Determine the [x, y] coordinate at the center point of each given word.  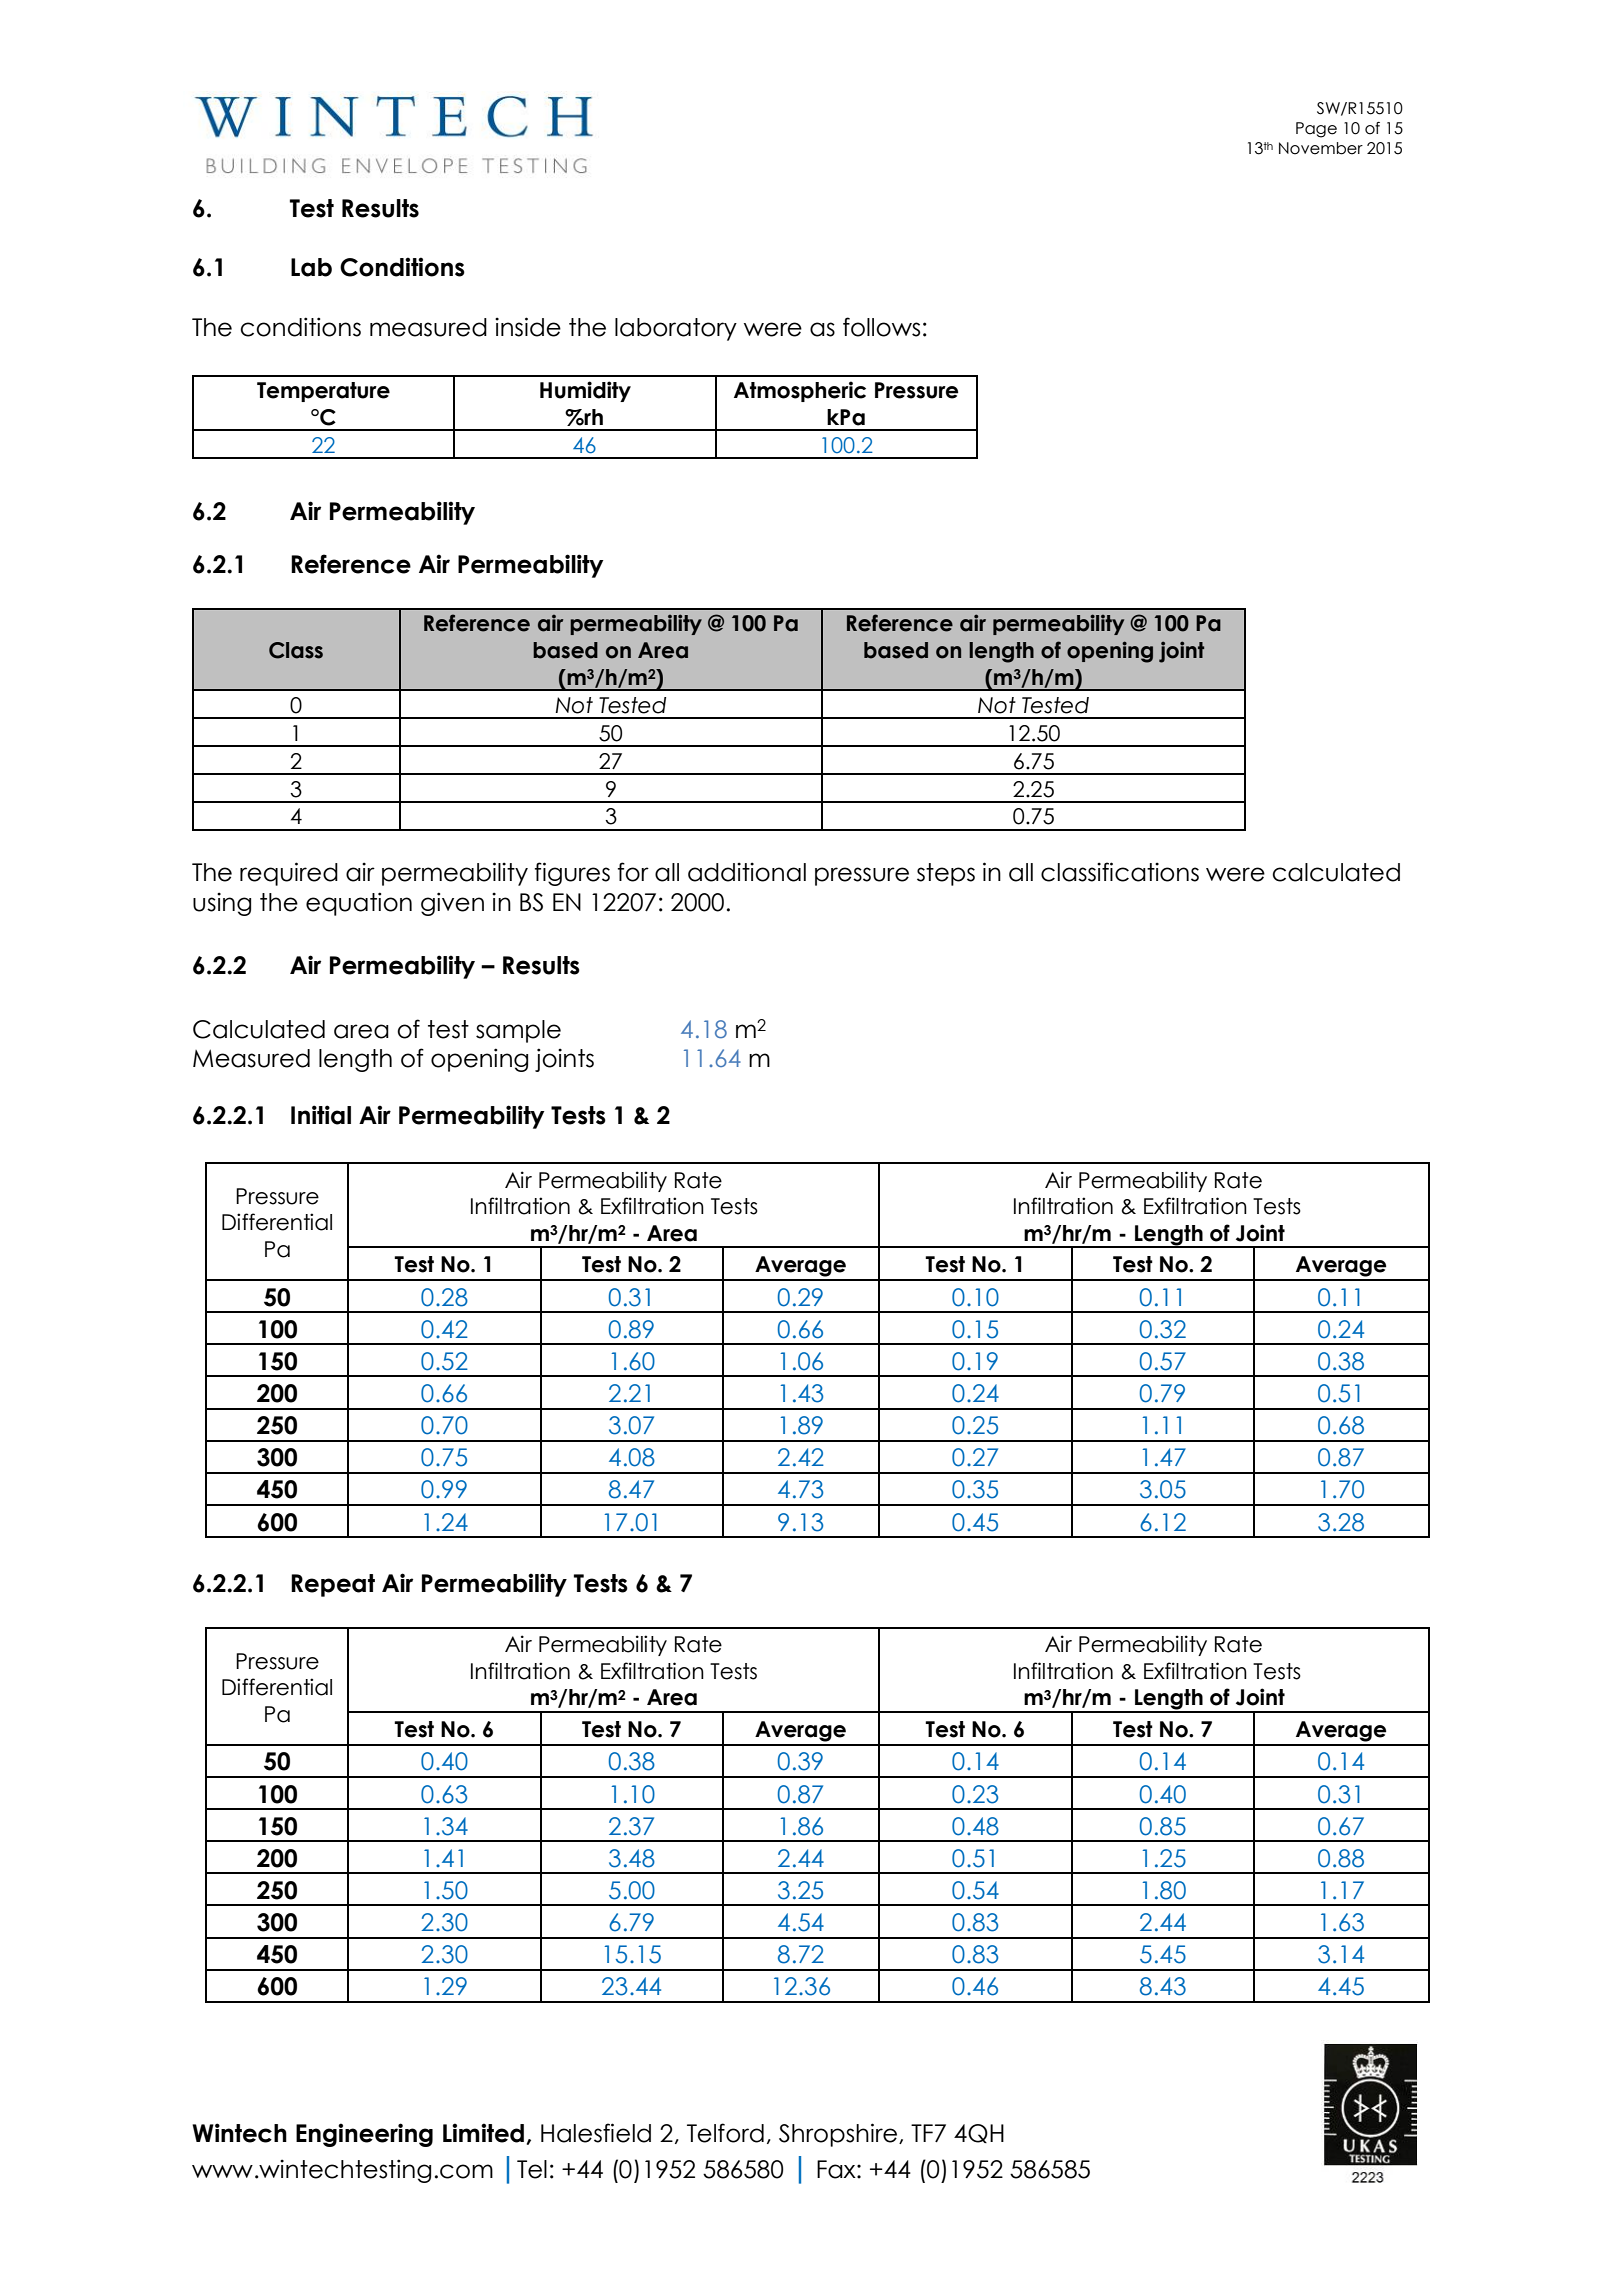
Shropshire [839, 2135]
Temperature [323, 392]
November [1321, 148]
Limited [483, 2133]
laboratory [676, 329]
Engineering [364, 2135]
